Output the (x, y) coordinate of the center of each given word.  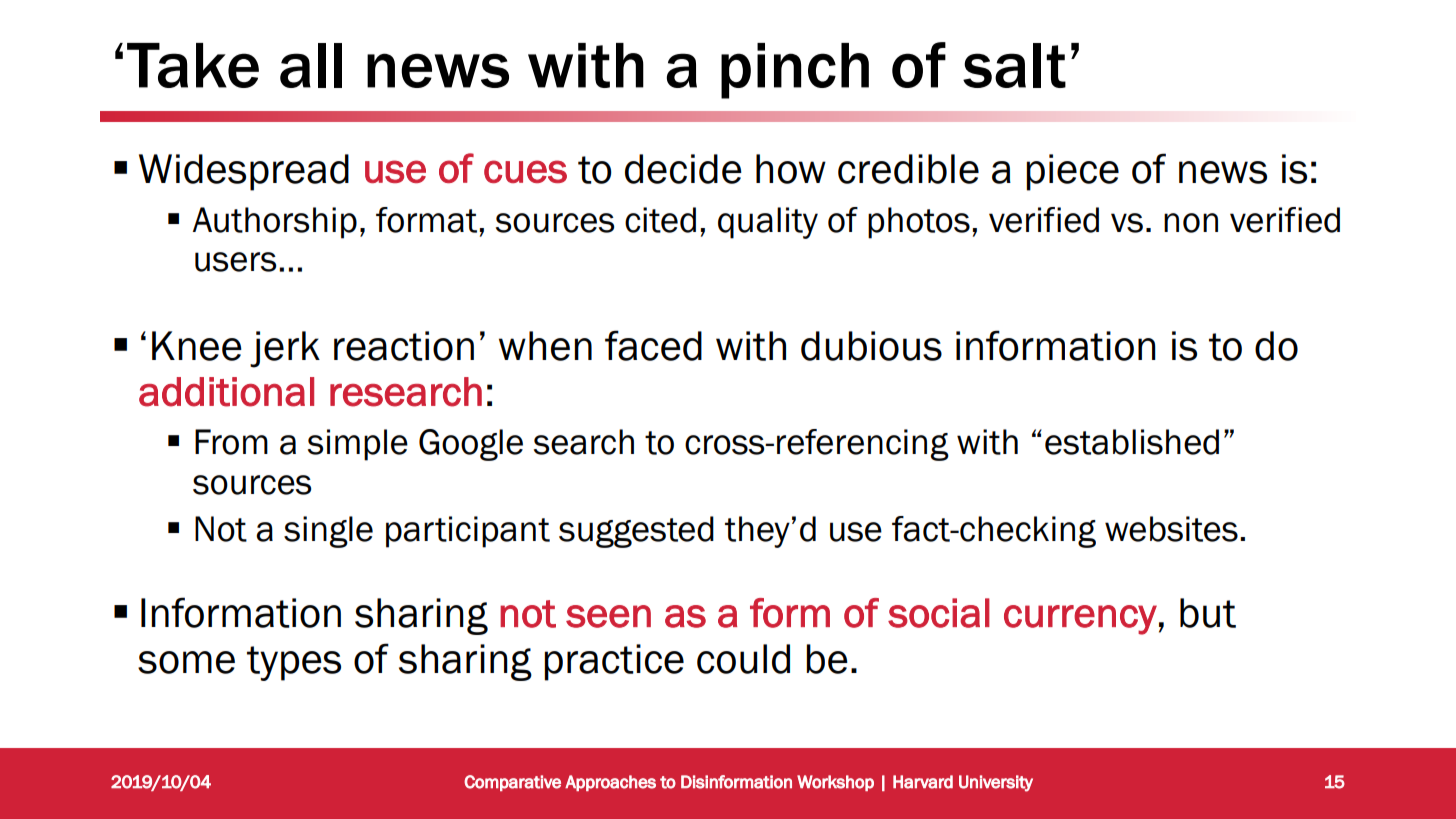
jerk (285, 349)
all (311, 65)
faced (653, 345)
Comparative (512, 783)
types (294, 663)
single (328, 532)
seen (608, 616)
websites (1171, 529)
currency (1080, 620)
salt (1014, 65)
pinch (795, 71)
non (1191, 223)
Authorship (275, 223)
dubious (871, 346)
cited (660, 220)
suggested (636, 532)
